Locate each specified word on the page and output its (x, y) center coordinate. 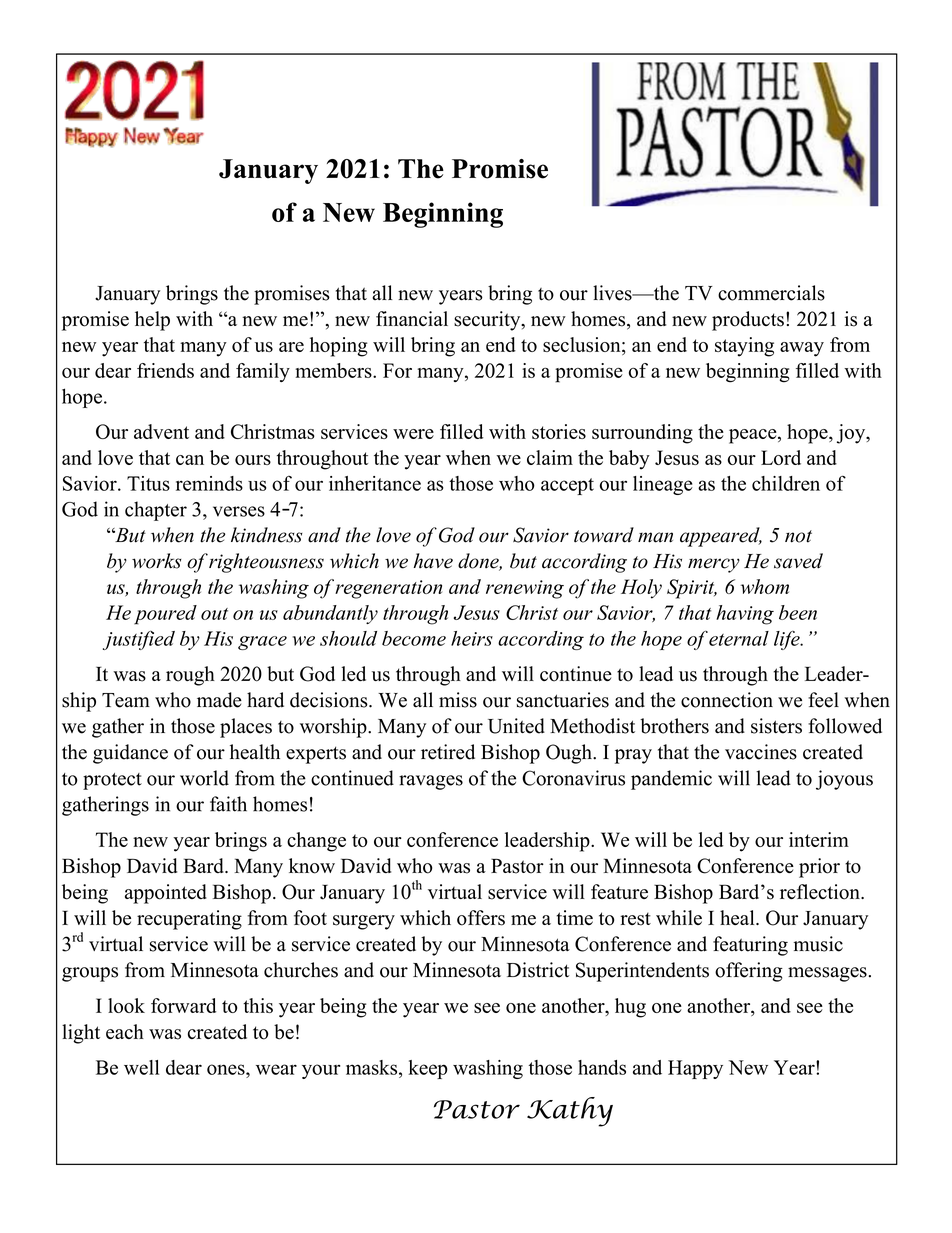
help (152, 321)
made (219, 700)
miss (458, 700)
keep (428, 1069)
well (141, 1067)
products (748, 321)
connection (727, 700)
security (488, 321)
